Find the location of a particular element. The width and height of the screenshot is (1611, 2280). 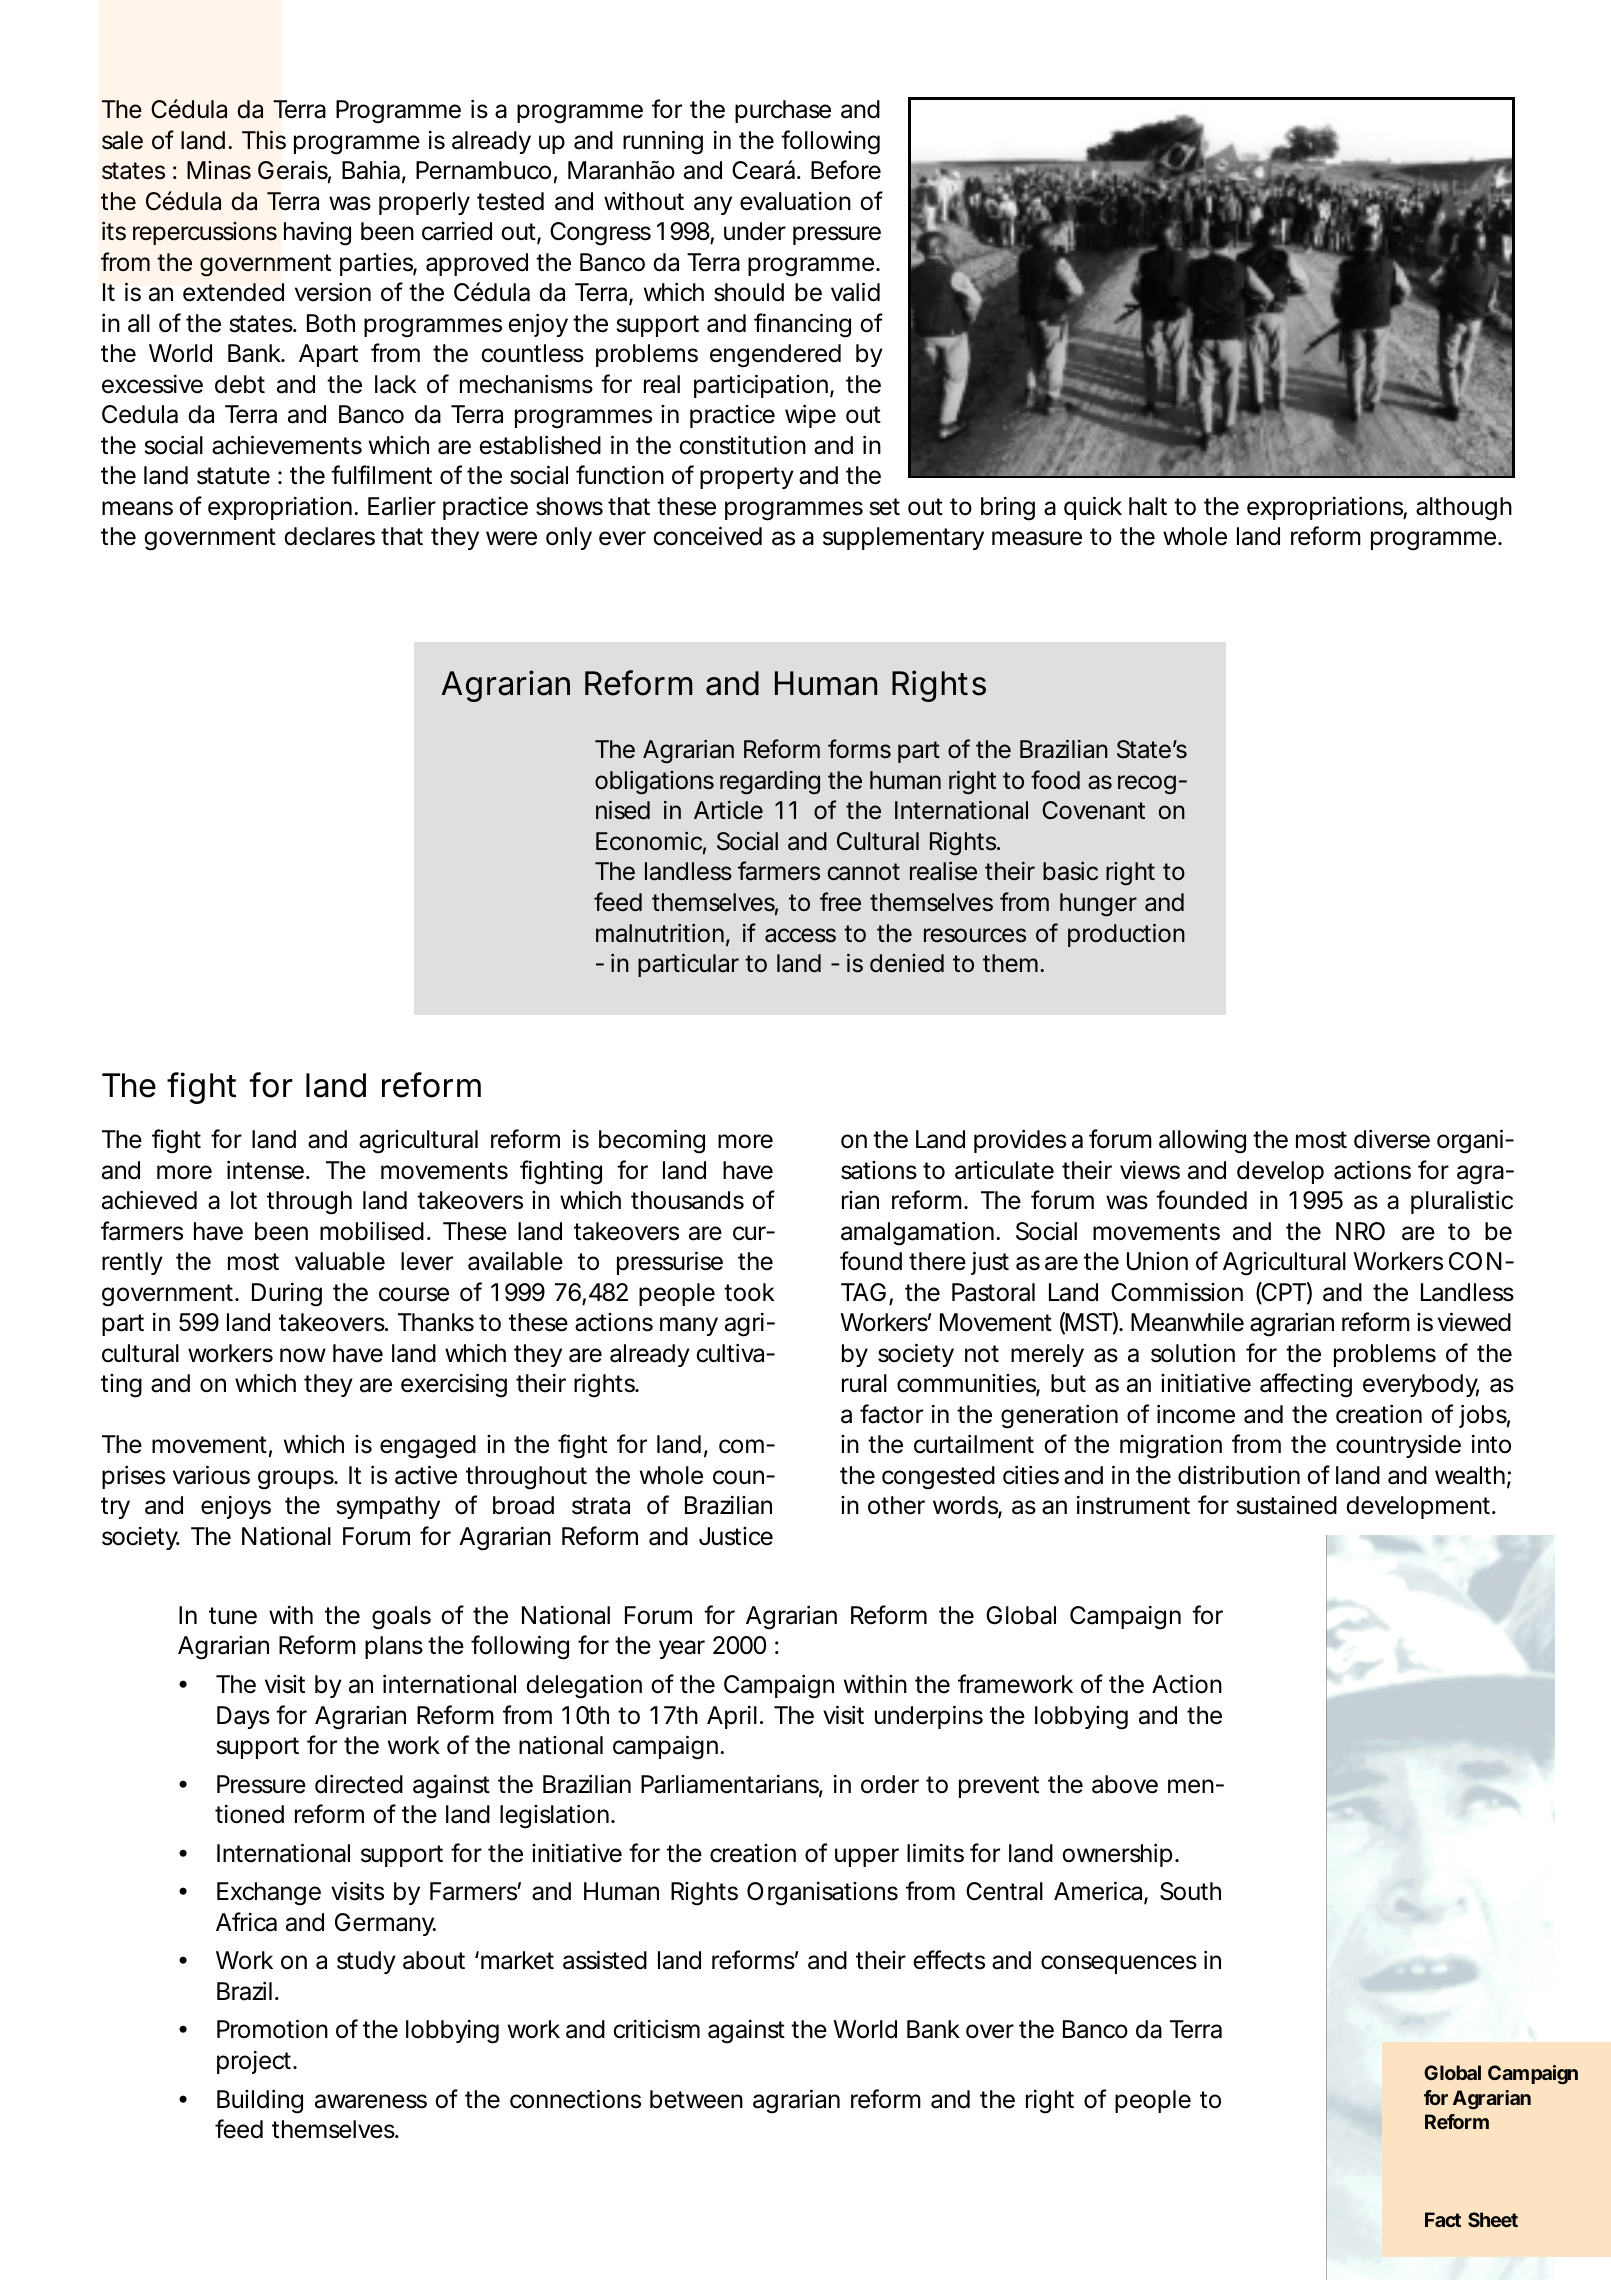

between is located at coordinates (696, 2099).
